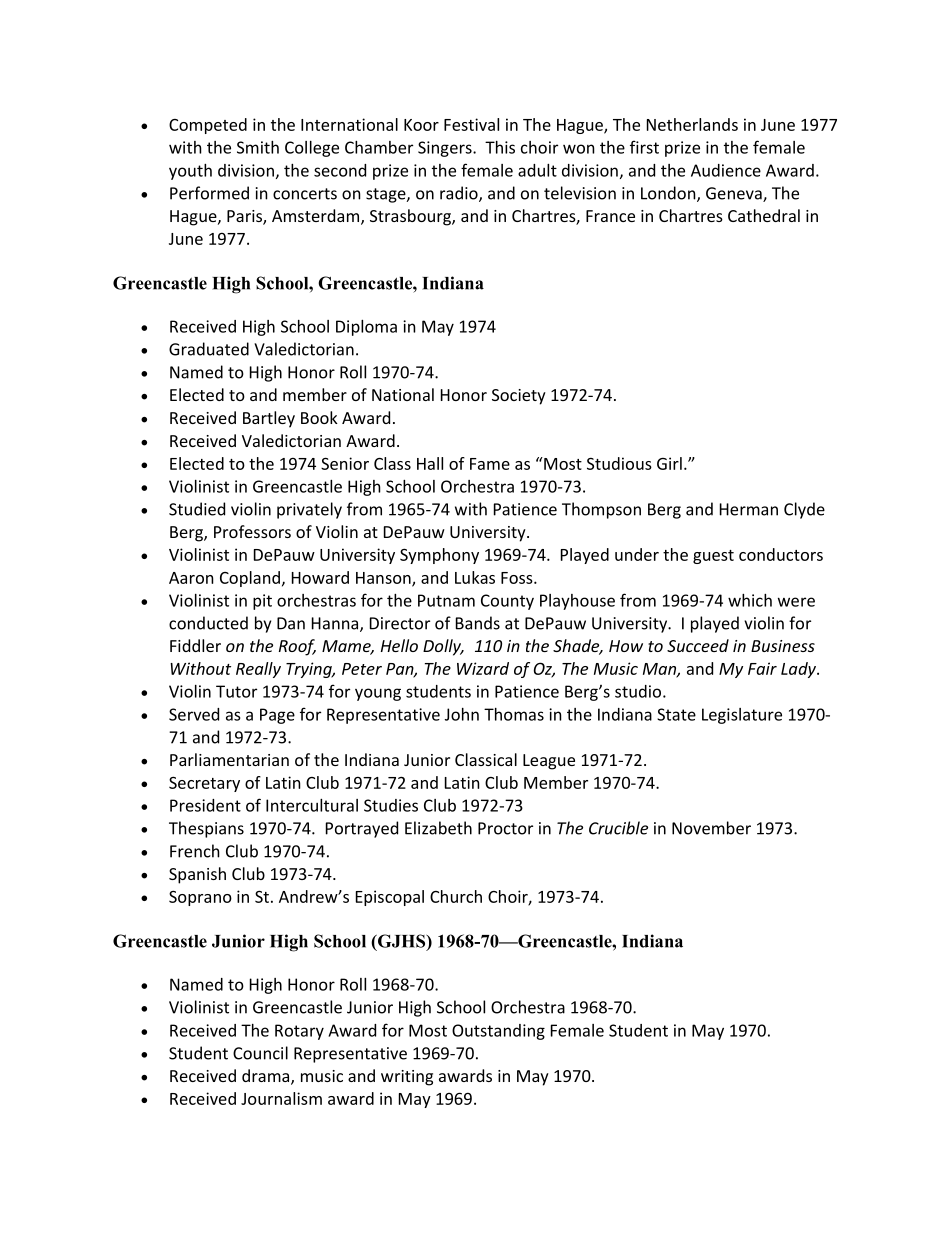 Image resolution: width=952 pixels, height=1233 pixels. What do you see at coordinates (711, 828) in the screenshot?
I see `November` at bounding box center [711, 828].
